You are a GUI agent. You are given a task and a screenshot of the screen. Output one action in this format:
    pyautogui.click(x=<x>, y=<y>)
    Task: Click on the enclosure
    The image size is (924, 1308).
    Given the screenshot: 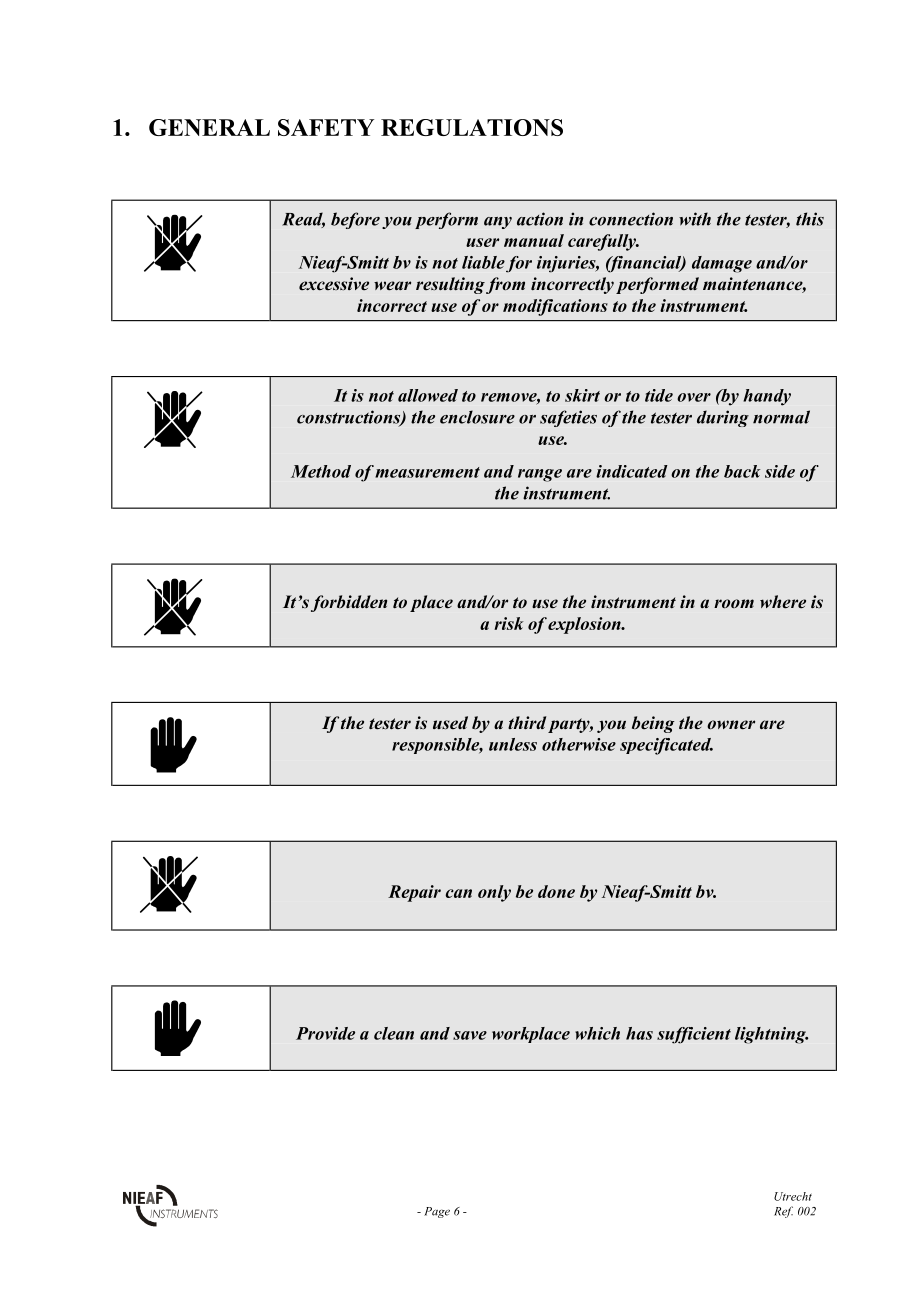 What is the action you would take?
    pyautogui.click(x=477, y=417)
